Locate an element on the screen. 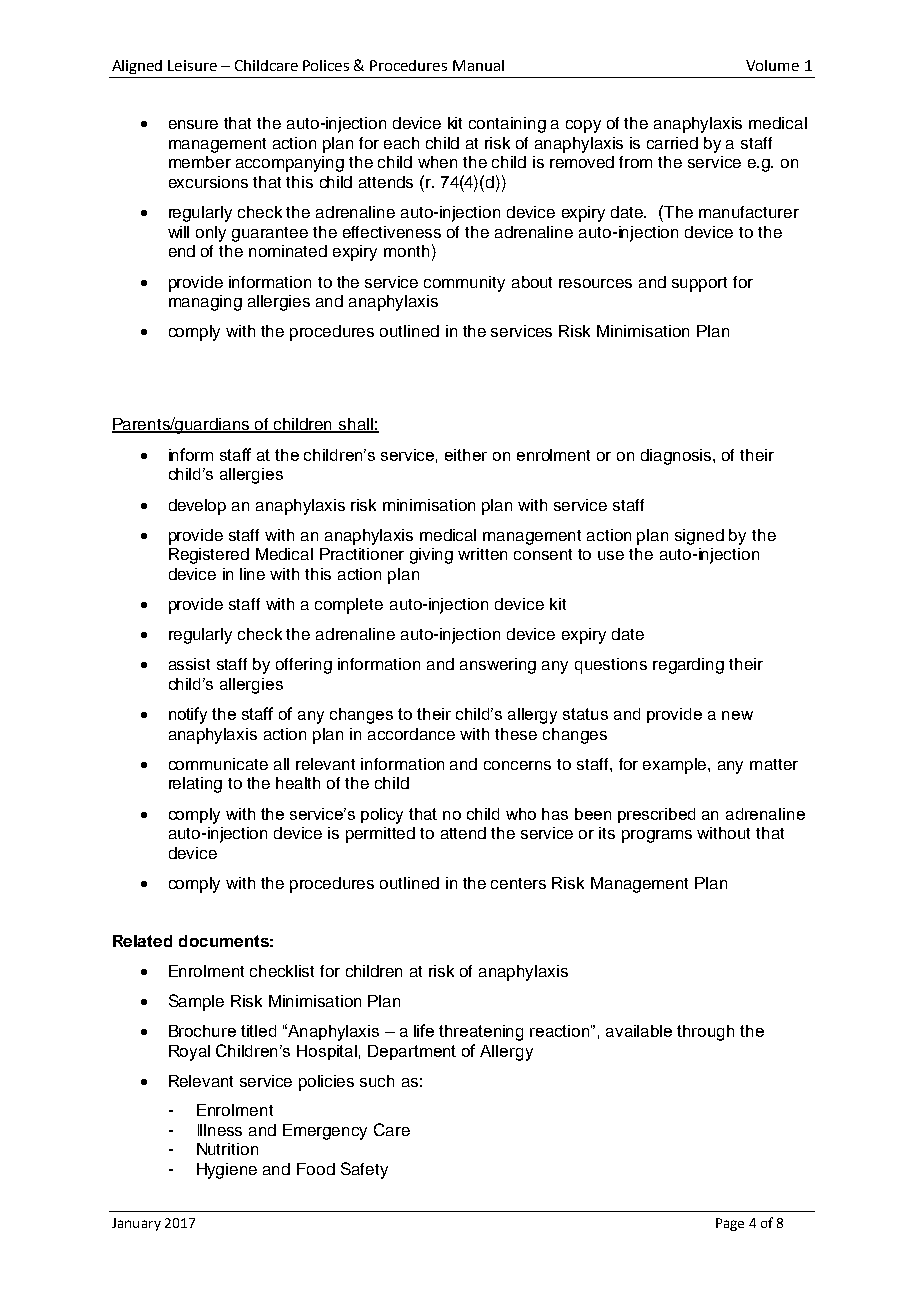 This screenshot has height=1308, width=924. Page is located at coordinates (730, 1224).
